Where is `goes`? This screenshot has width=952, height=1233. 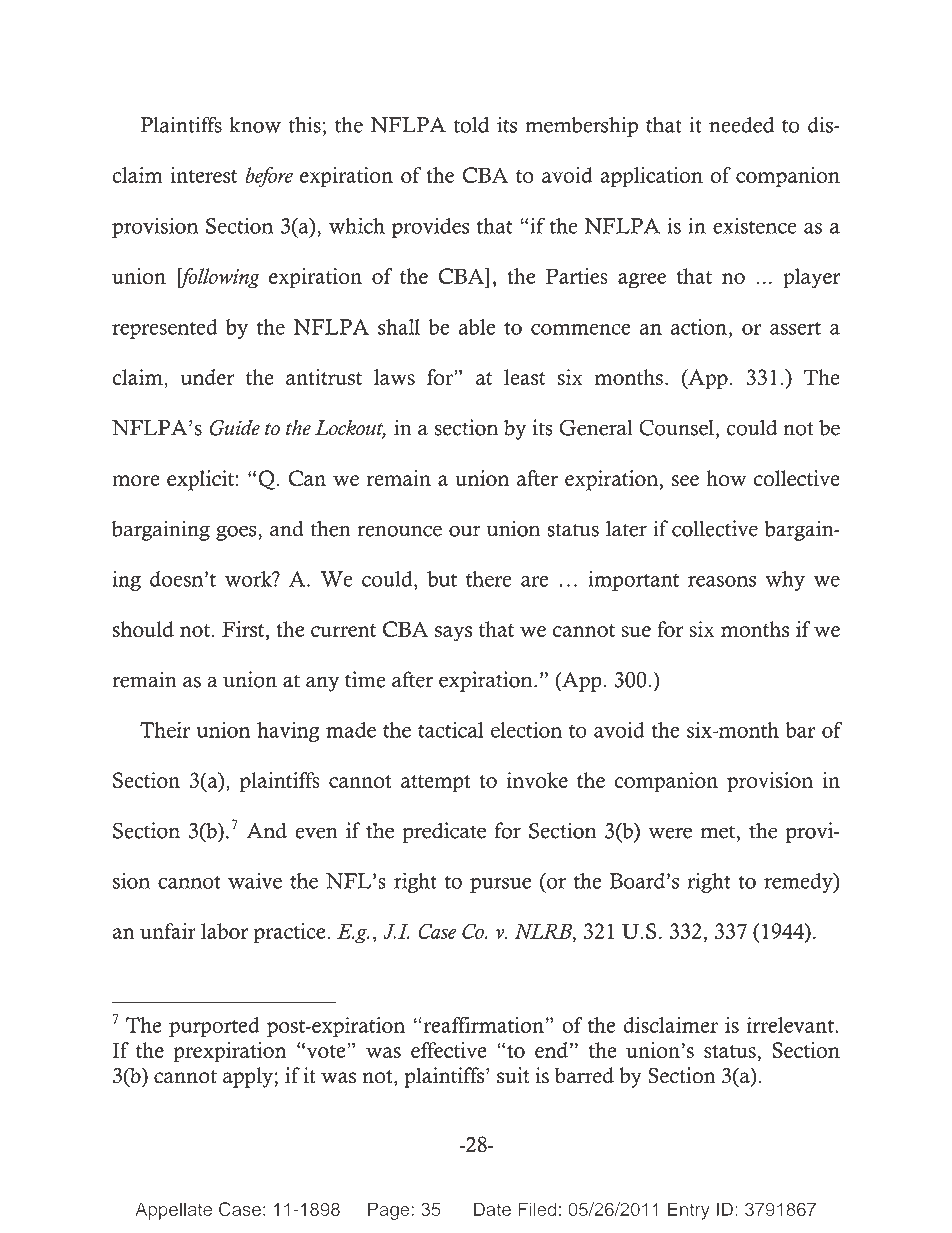
goes is located at coordinates (237, 533).
